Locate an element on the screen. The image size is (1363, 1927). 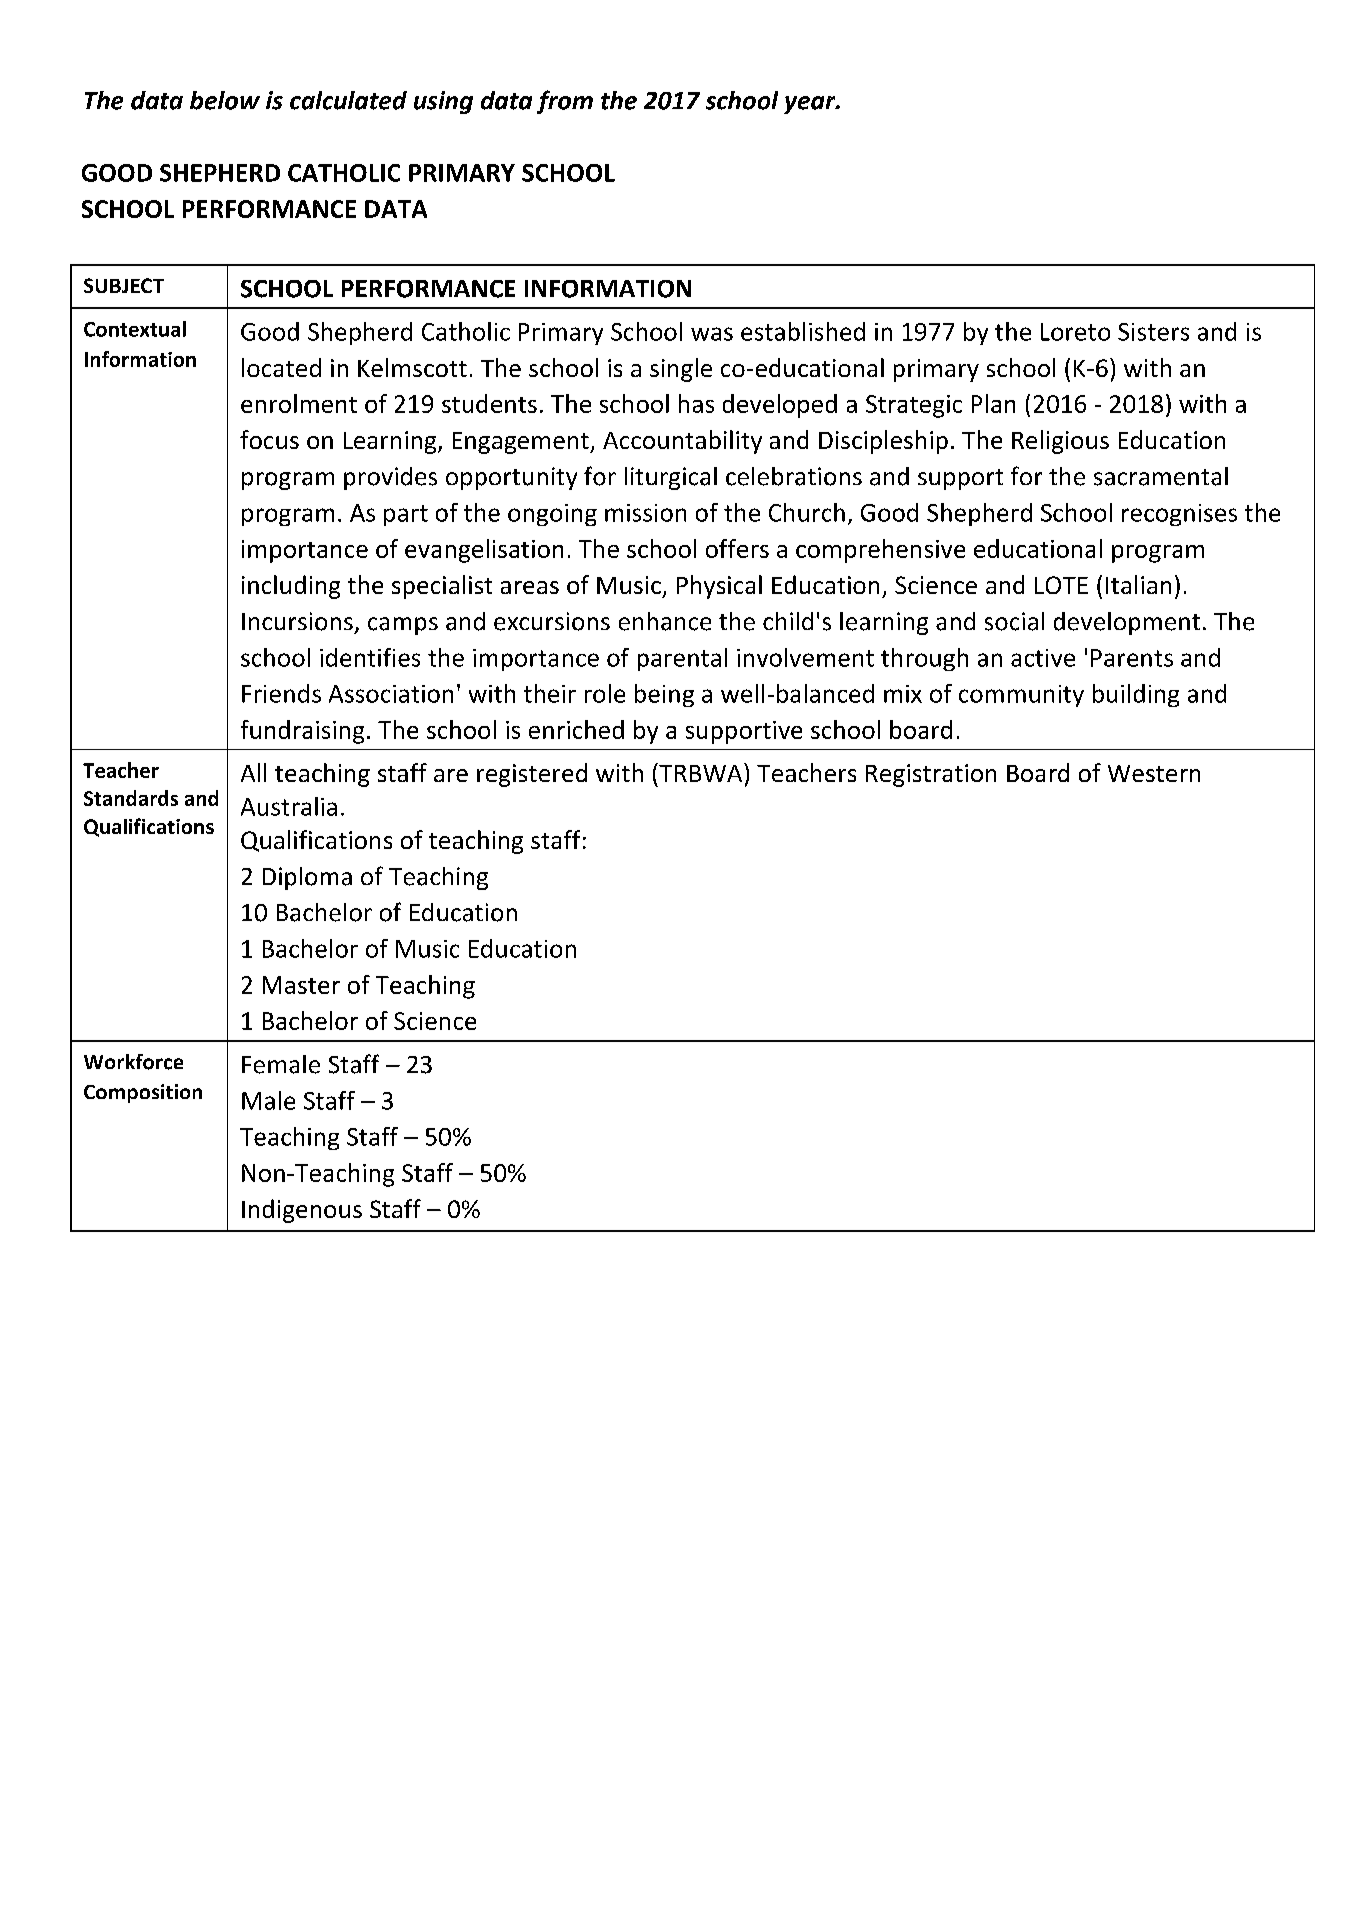
Western is located at coordinates (1154, 773).
